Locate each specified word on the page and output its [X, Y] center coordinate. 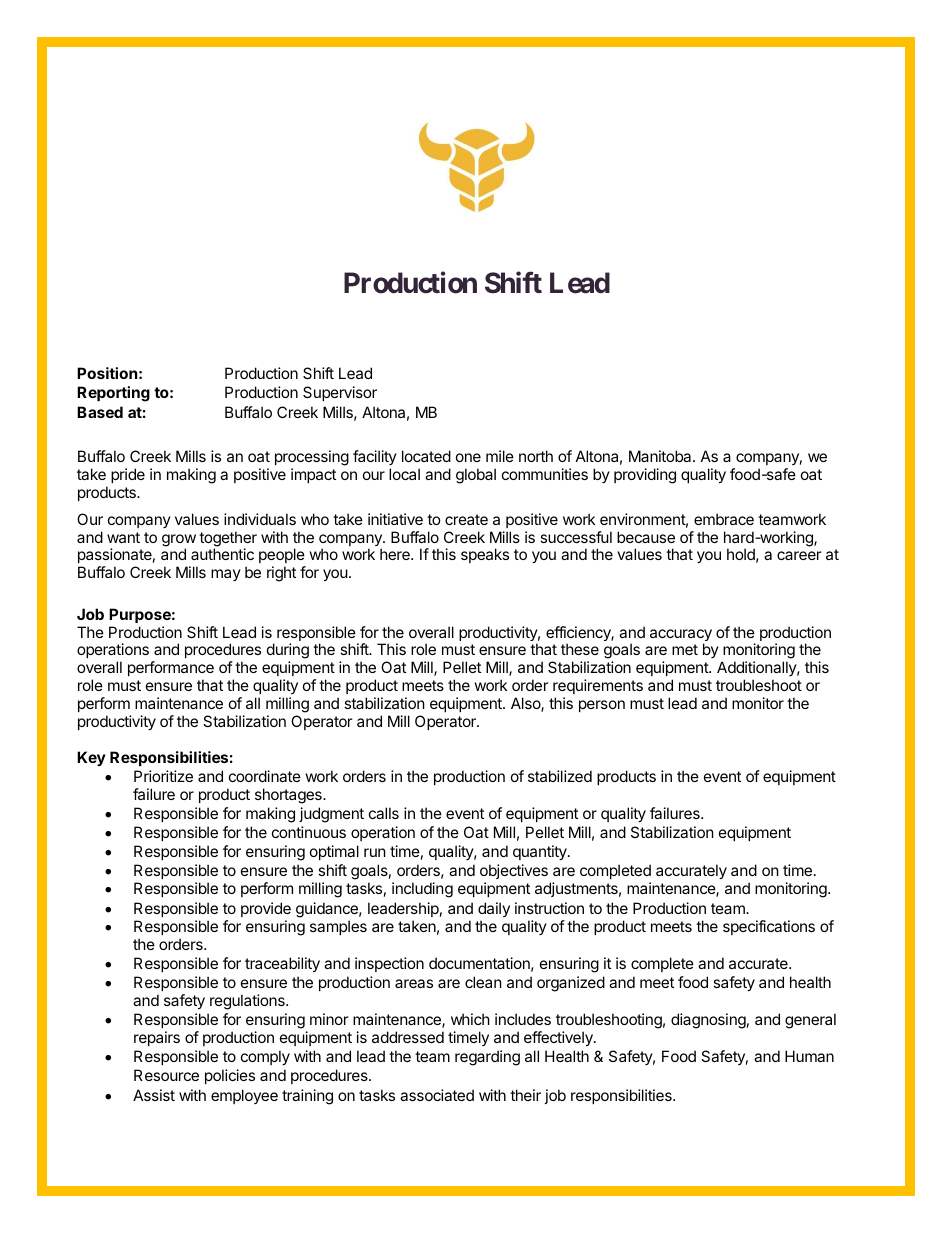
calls [384, 813]
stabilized [560, 776]
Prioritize [163, 776]
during [288, 652]
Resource [166, 1075]
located [426, 456]
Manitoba [661, 456]
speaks [485, 555]
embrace [724, 519]
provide [266, 909]
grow [179, 541]
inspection [389, 964]
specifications [769, 927]
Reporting [113, 394]
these [580, 649]
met [685, 649]
